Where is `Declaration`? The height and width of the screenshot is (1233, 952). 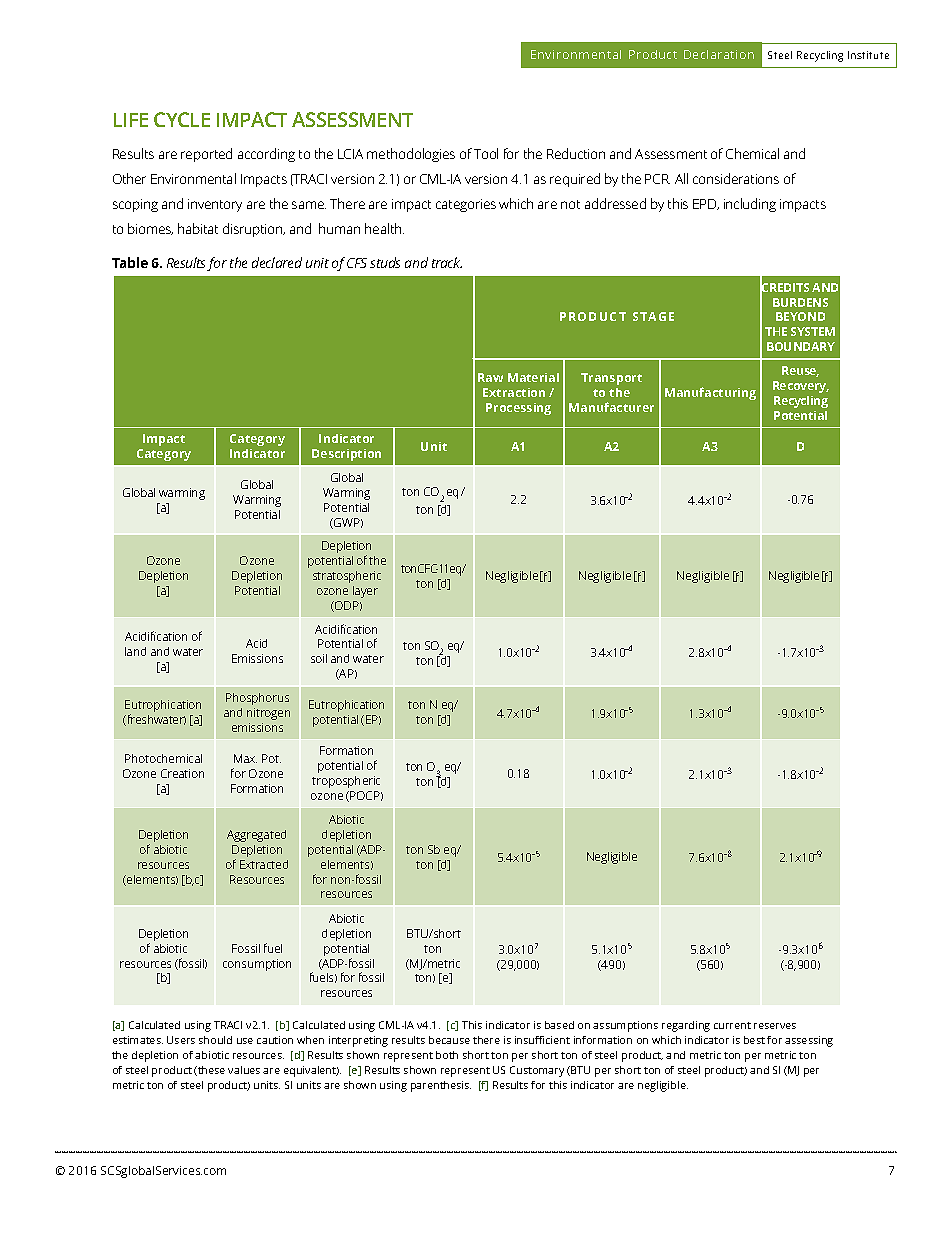 Declaration is located at coordinates (719, 54).
